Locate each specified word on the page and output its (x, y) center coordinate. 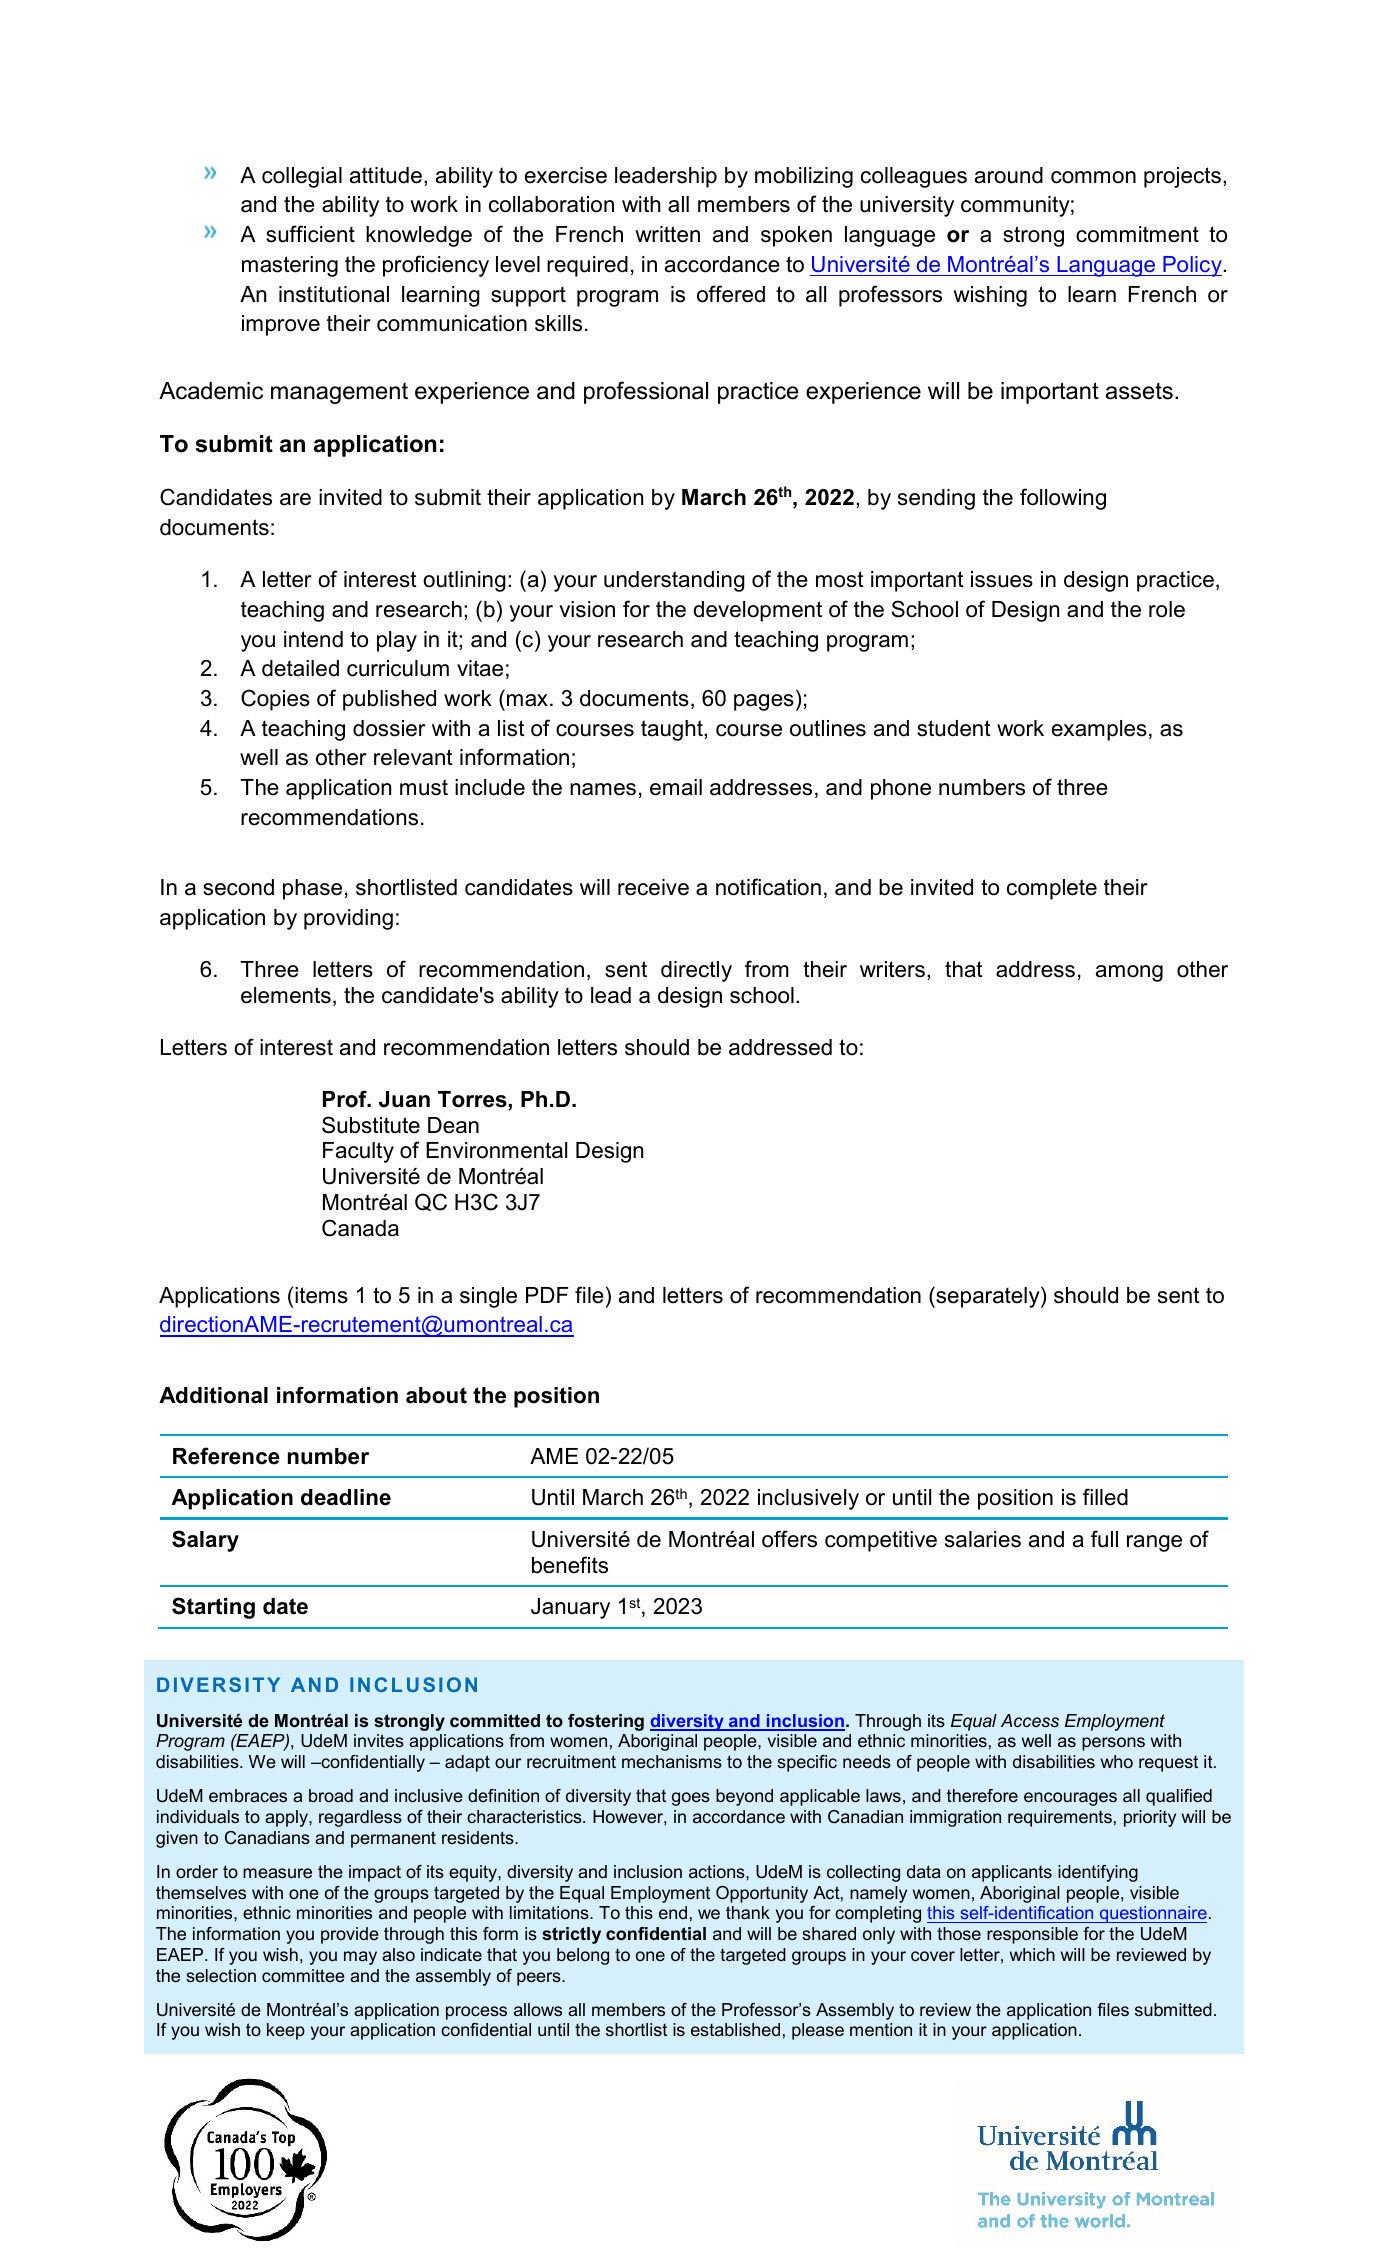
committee (303, 1975)
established (735, 2029)
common (1093, 177)
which (1032, 1954)
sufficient (310, 234)
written (667, 234)
